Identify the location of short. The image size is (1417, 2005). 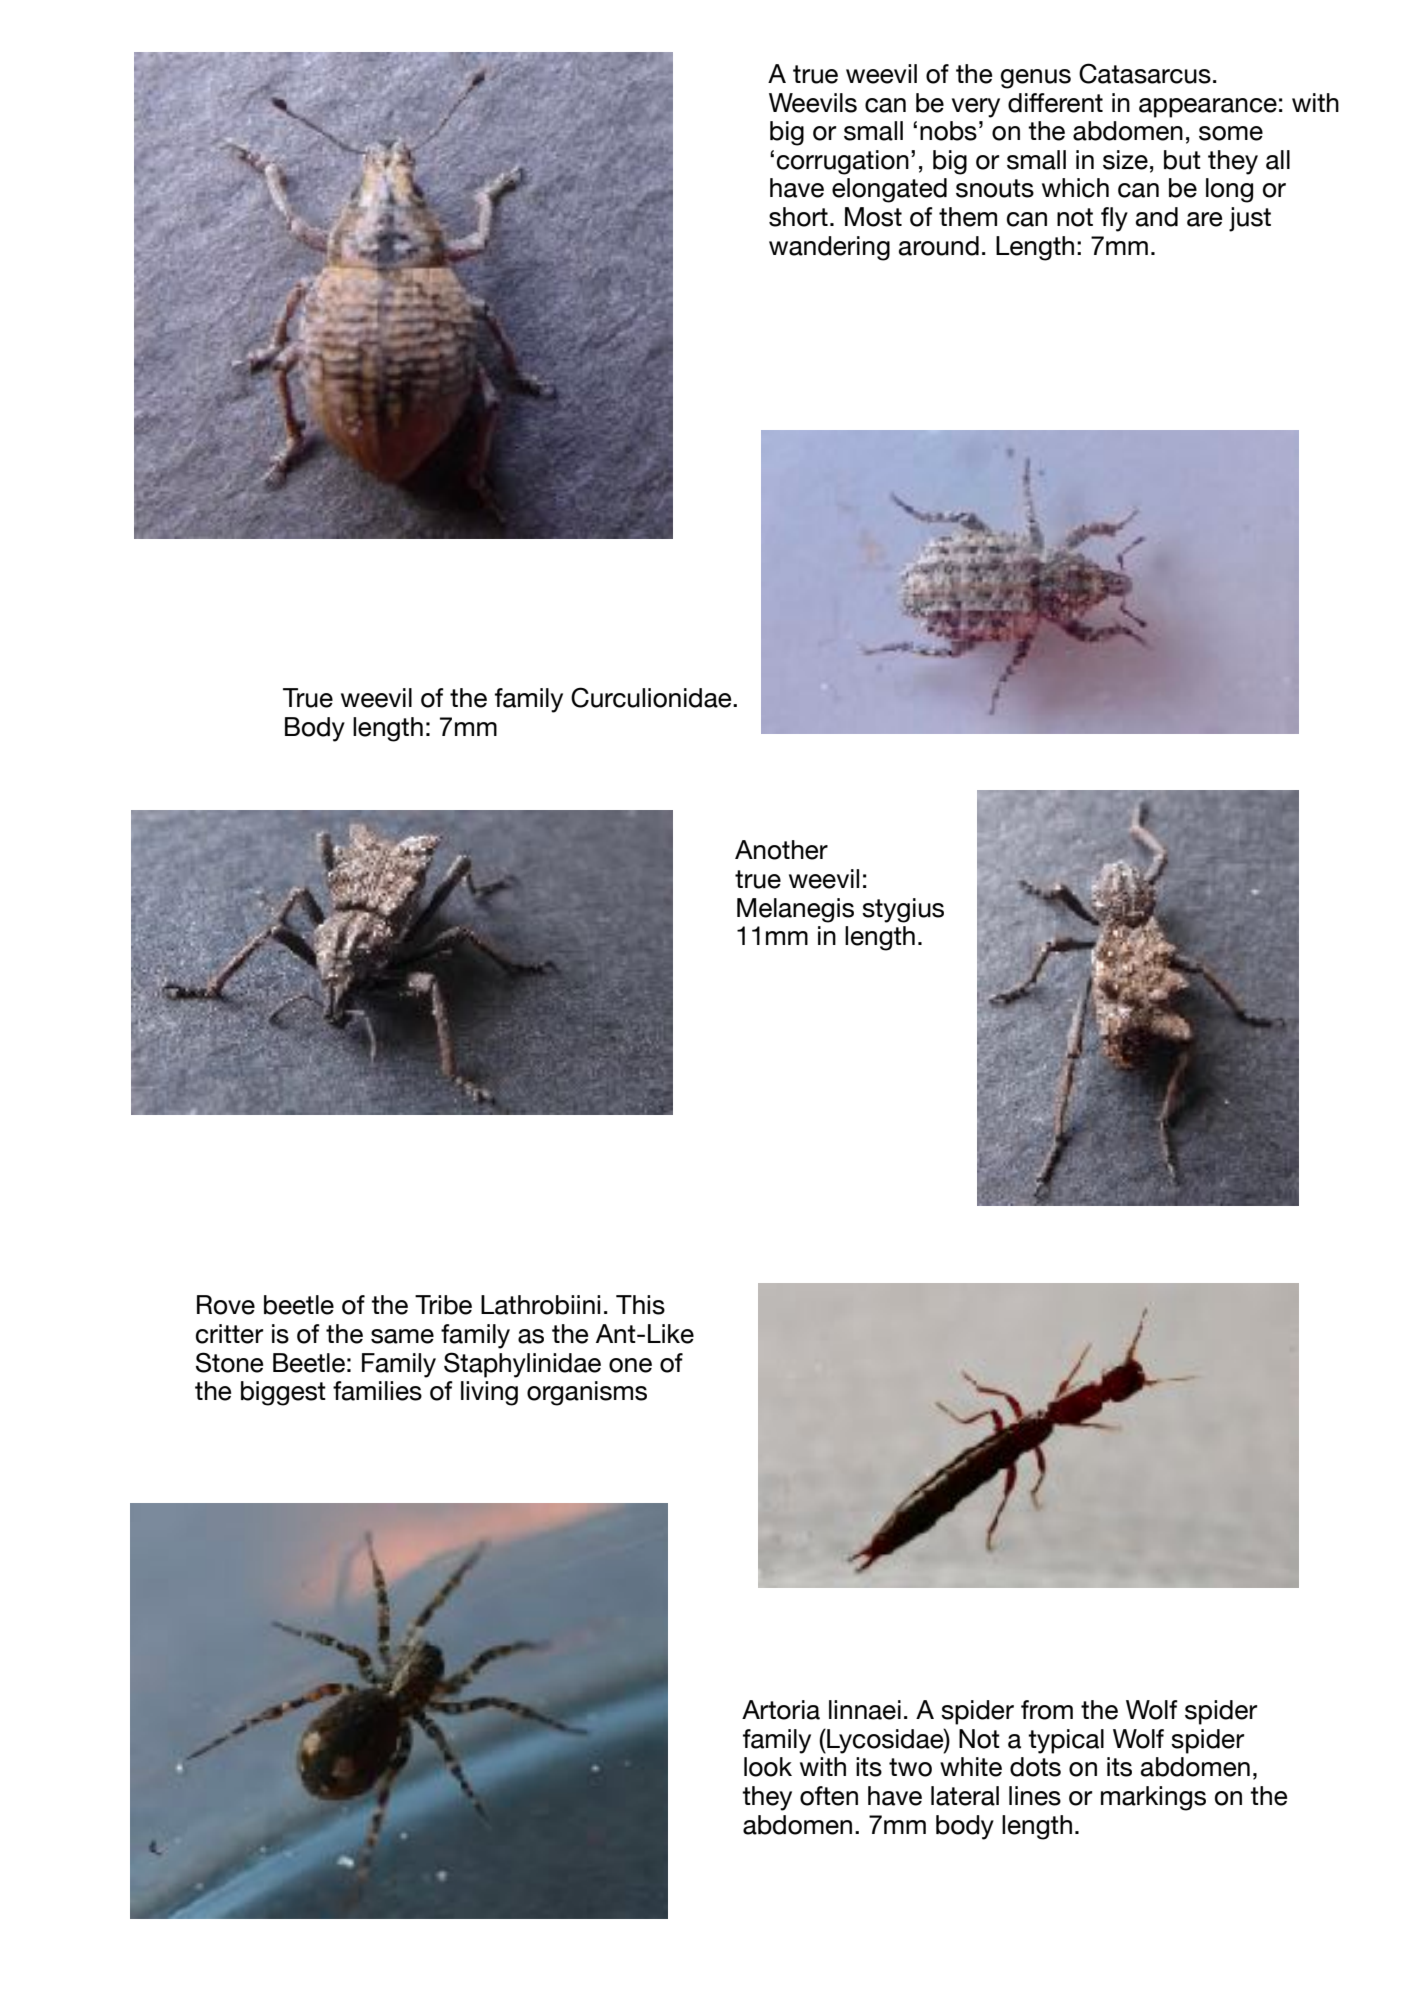
(798, 217).
